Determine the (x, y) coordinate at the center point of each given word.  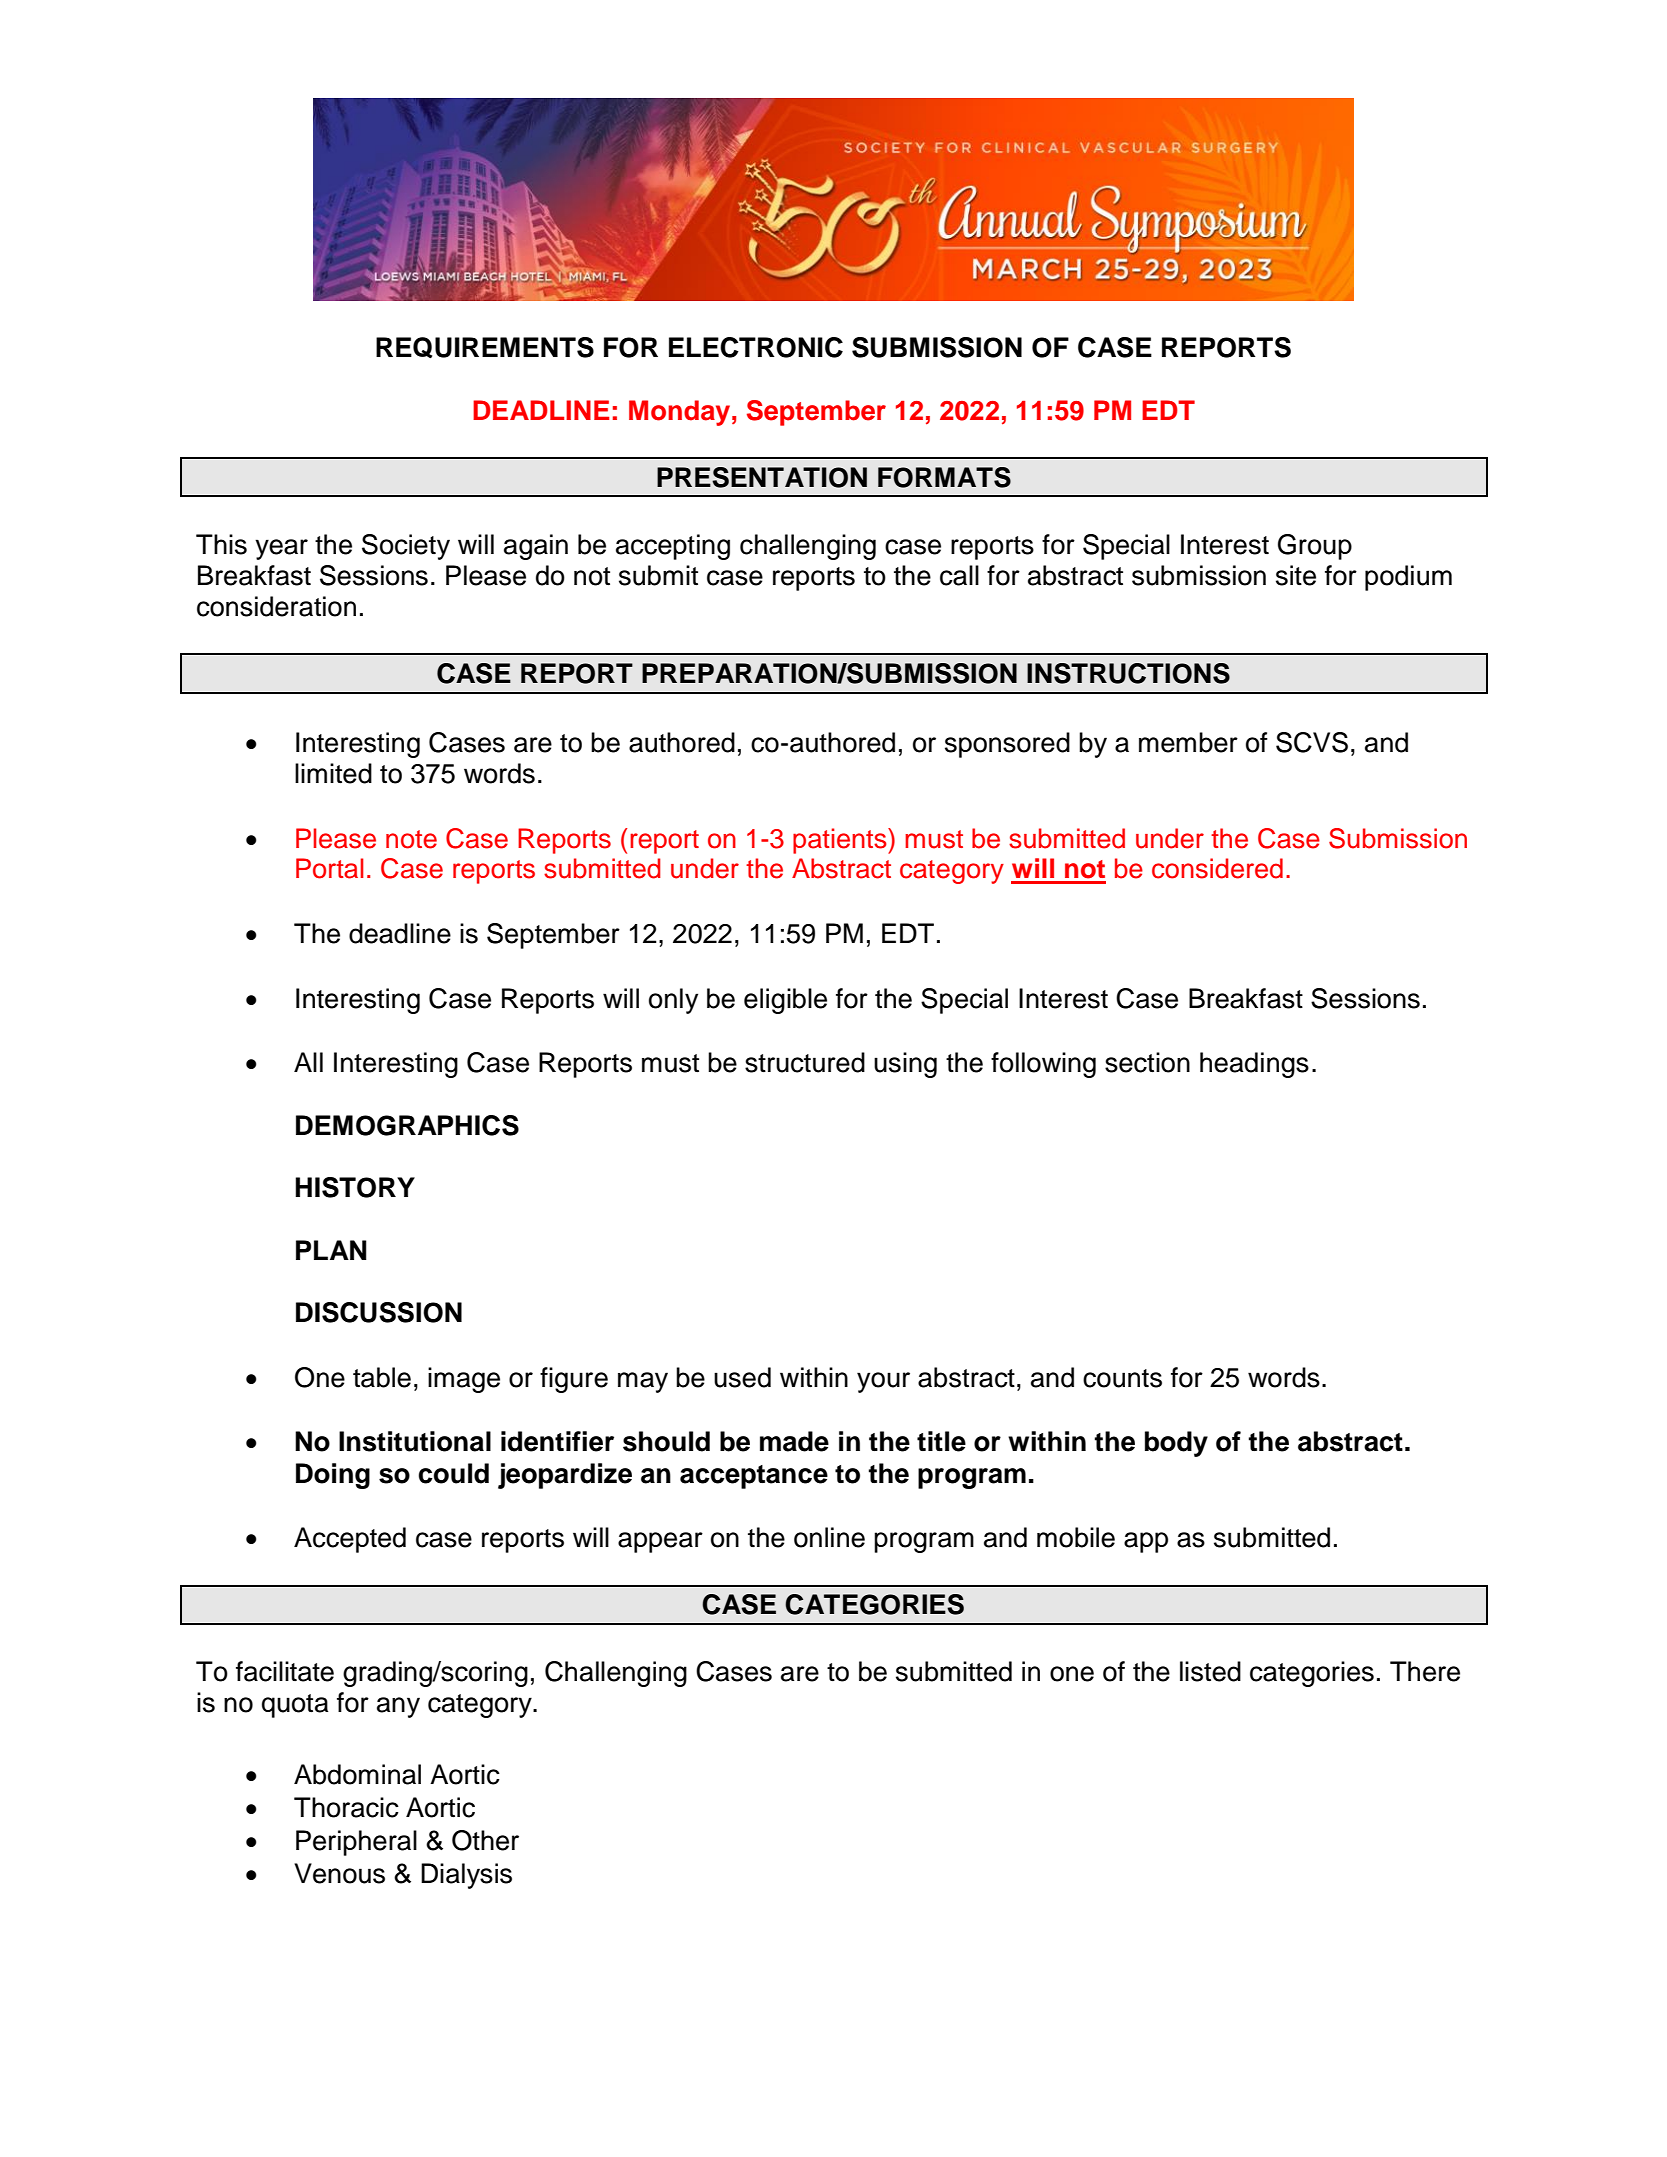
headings (1254, 1065)
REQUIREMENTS (485, 347)
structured (805, 1062)
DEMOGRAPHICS (407, 1125)
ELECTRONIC (756, 347)
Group (1315, 547)
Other (485, 1840)
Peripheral (356, 1843)
